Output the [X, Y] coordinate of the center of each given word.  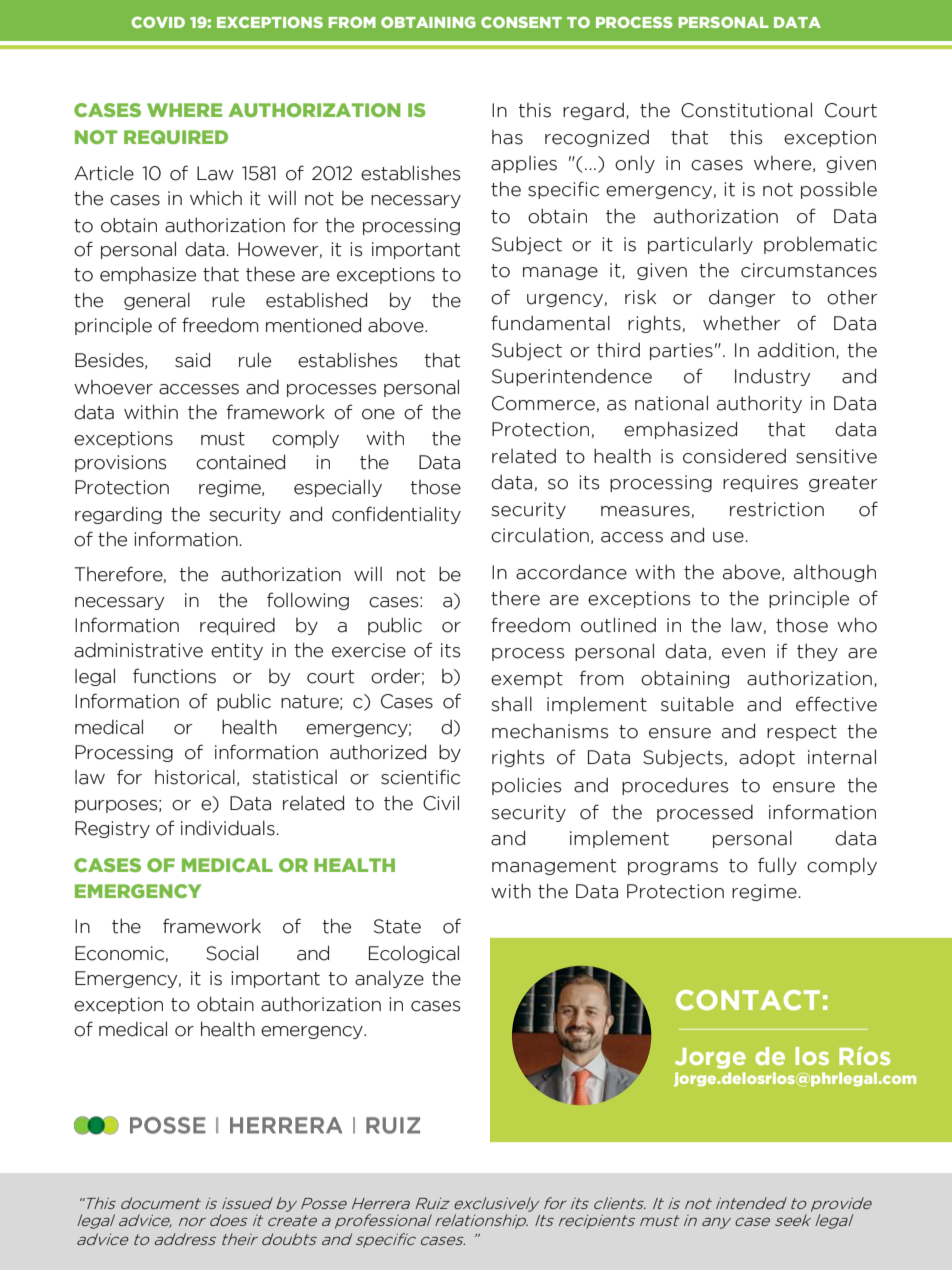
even [743, 653]
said [192, 360]
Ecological [414, 954]
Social [232, 953]
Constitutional [746, 110]
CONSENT [521, 22]
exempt [527, 680]
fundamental [550, 323]
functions [174, 676]
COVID [158, 22]
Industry [772, 377]
